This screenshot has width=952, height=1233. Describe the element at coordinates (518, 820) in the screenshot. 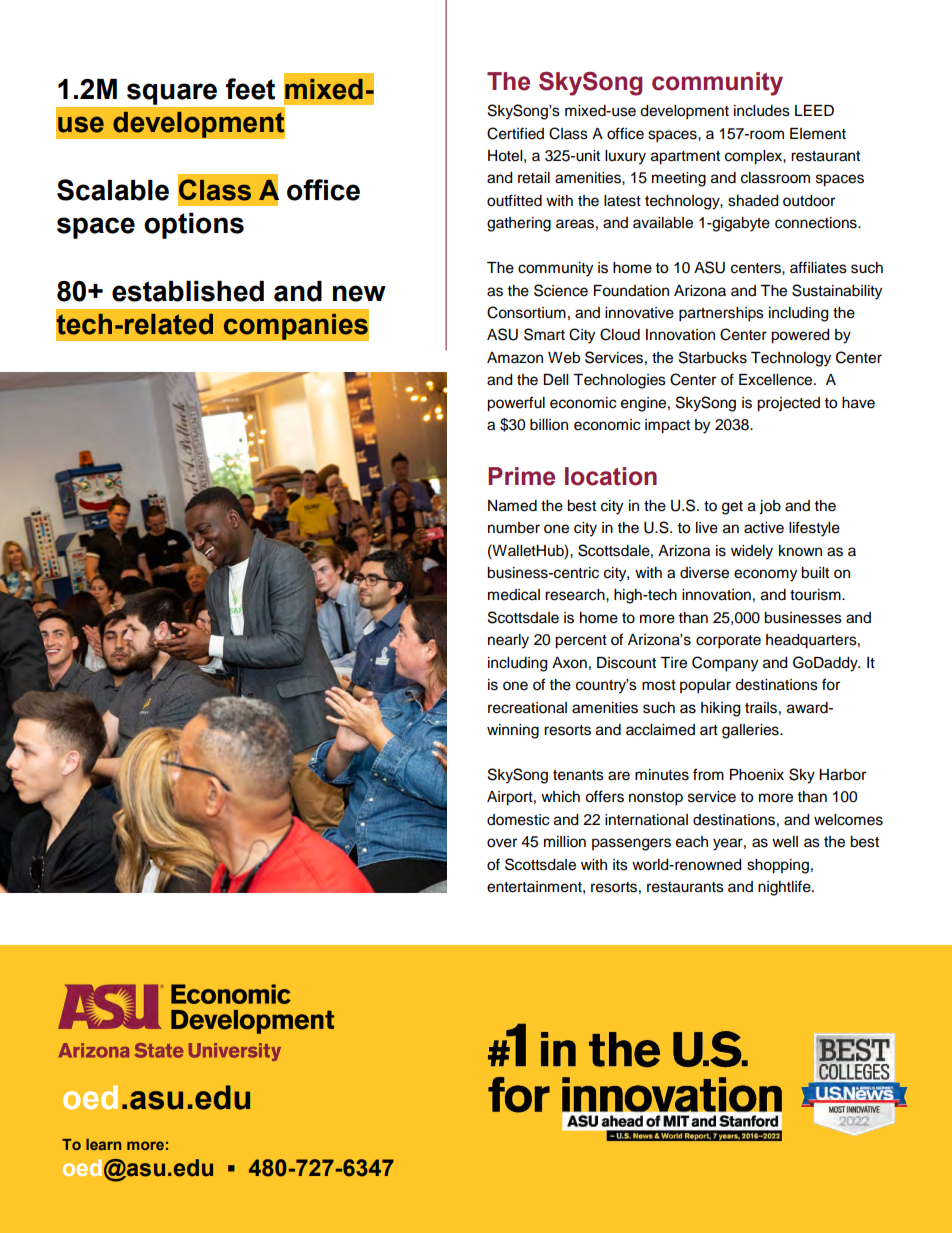

I see `domestic` at that location.
